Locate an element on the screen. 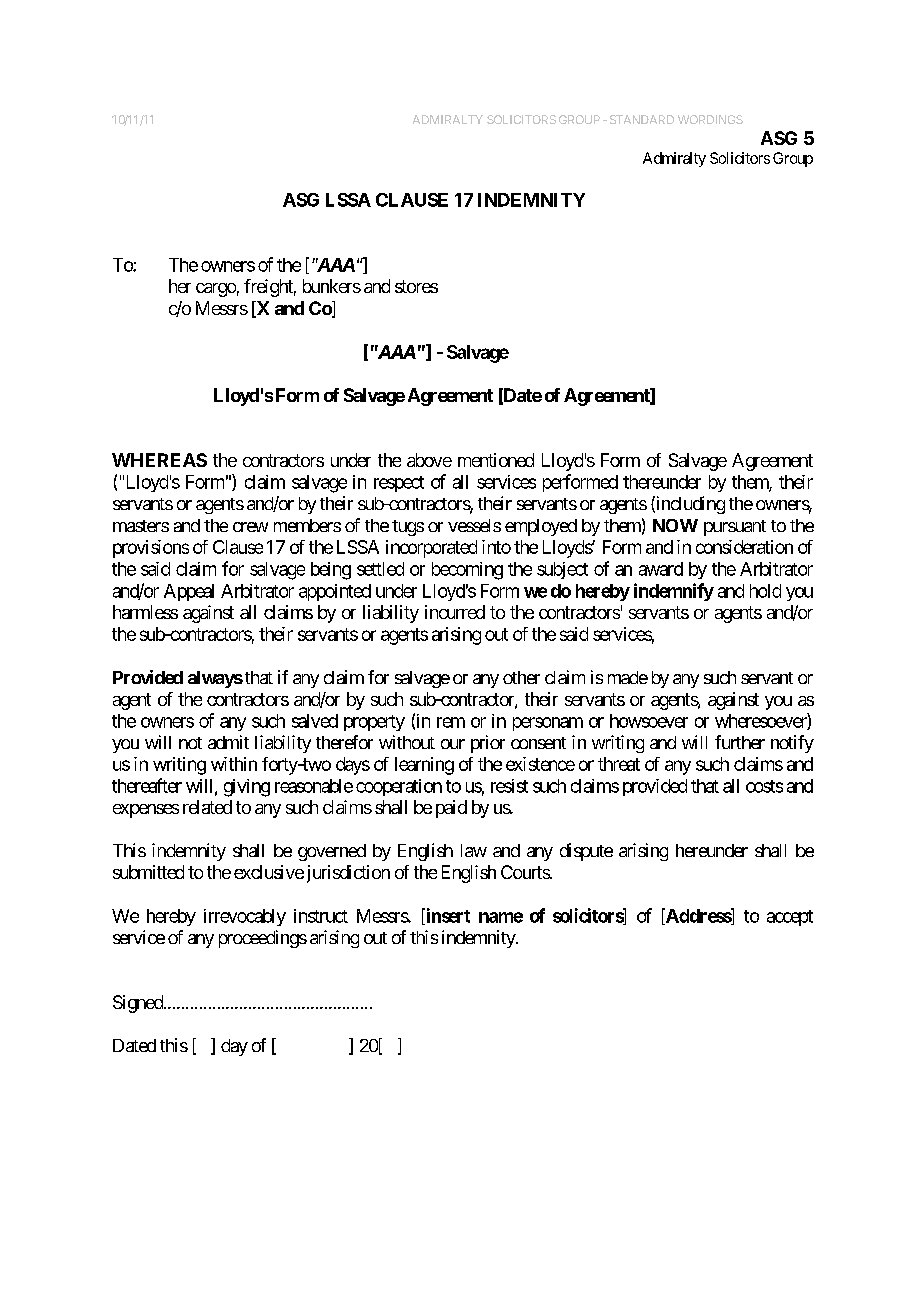  WHEREAS is located at coordinates (159, 460).
